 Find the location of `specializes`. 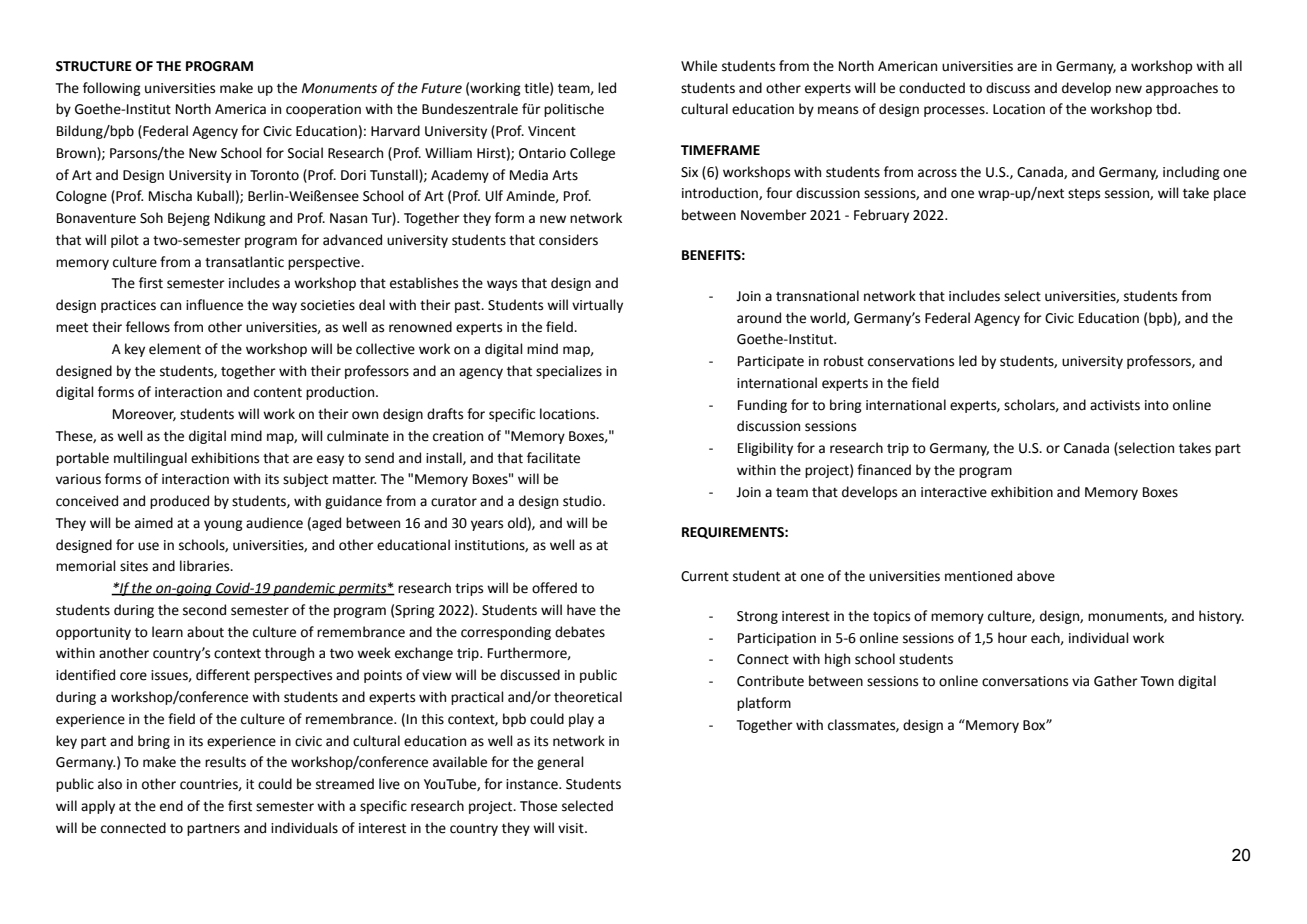

specializes is located at coordinates (569, 372).
